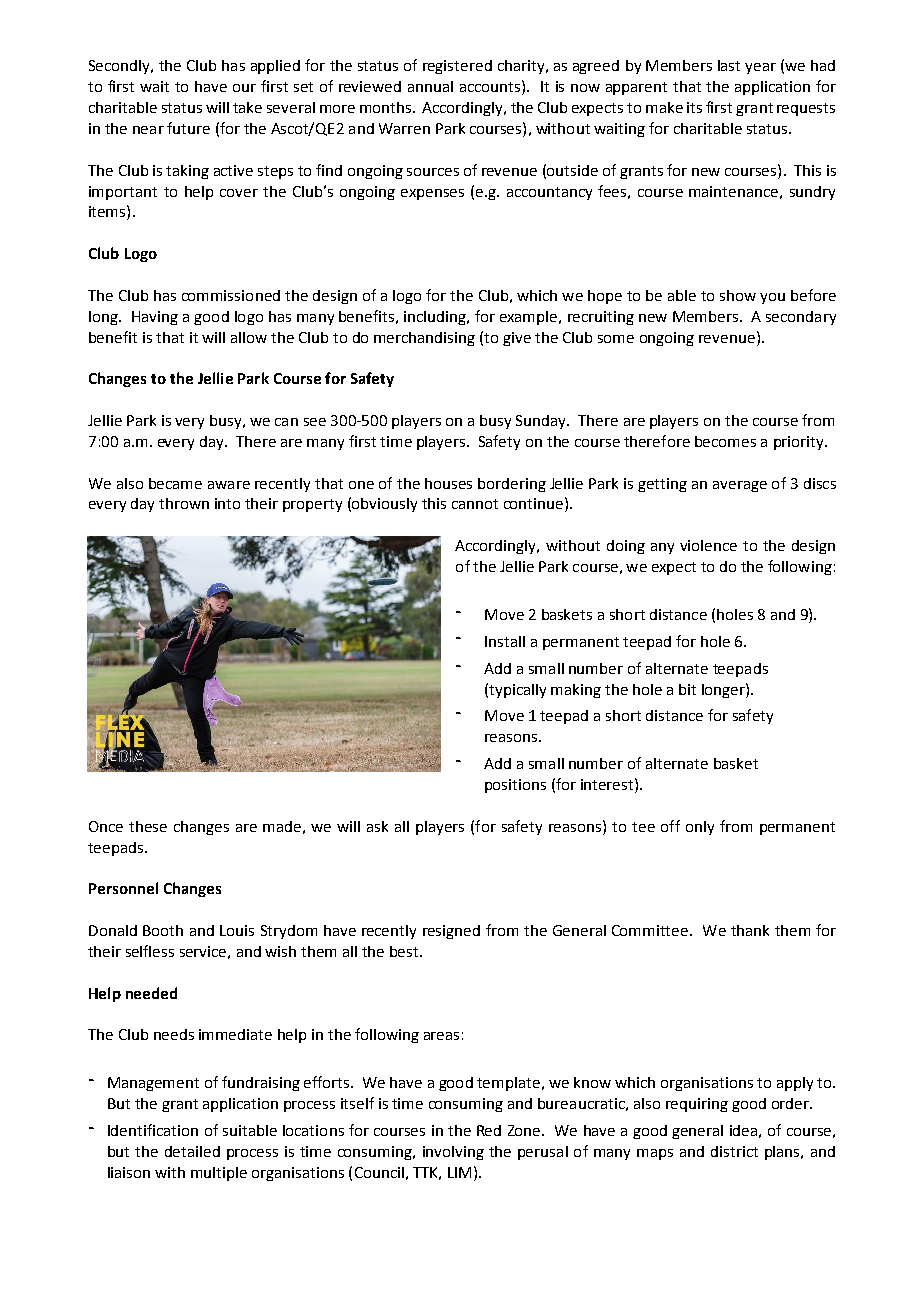  Describe the element at coordinates (430, 86) in the screenshot. I see `annual` at that location.
